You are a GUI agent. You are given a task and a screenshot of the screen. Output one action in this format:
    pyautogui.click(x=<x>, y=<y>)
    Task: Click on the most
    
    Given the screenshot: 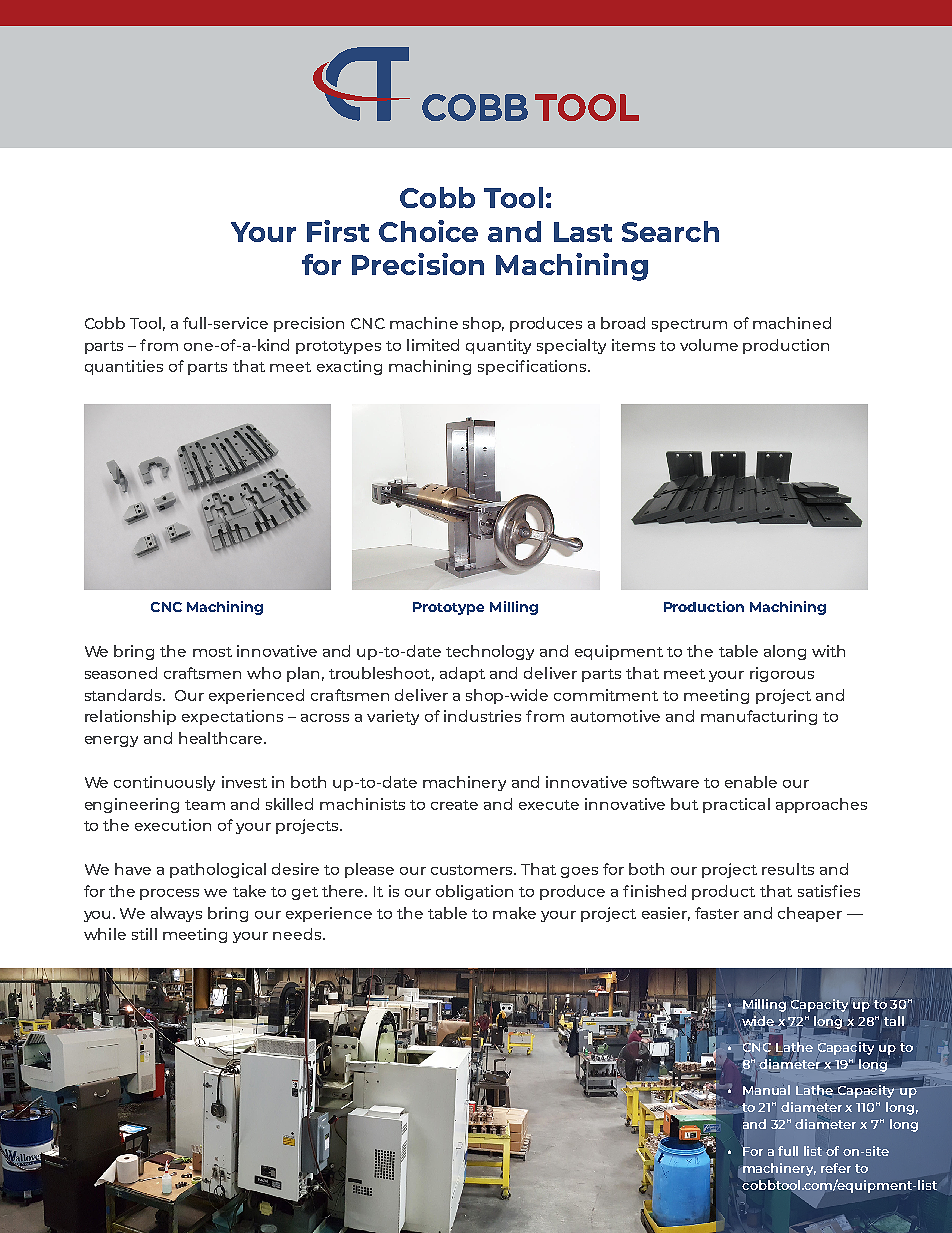 What is the action you would take?
    pyautogui.click(x=212, y=652)
